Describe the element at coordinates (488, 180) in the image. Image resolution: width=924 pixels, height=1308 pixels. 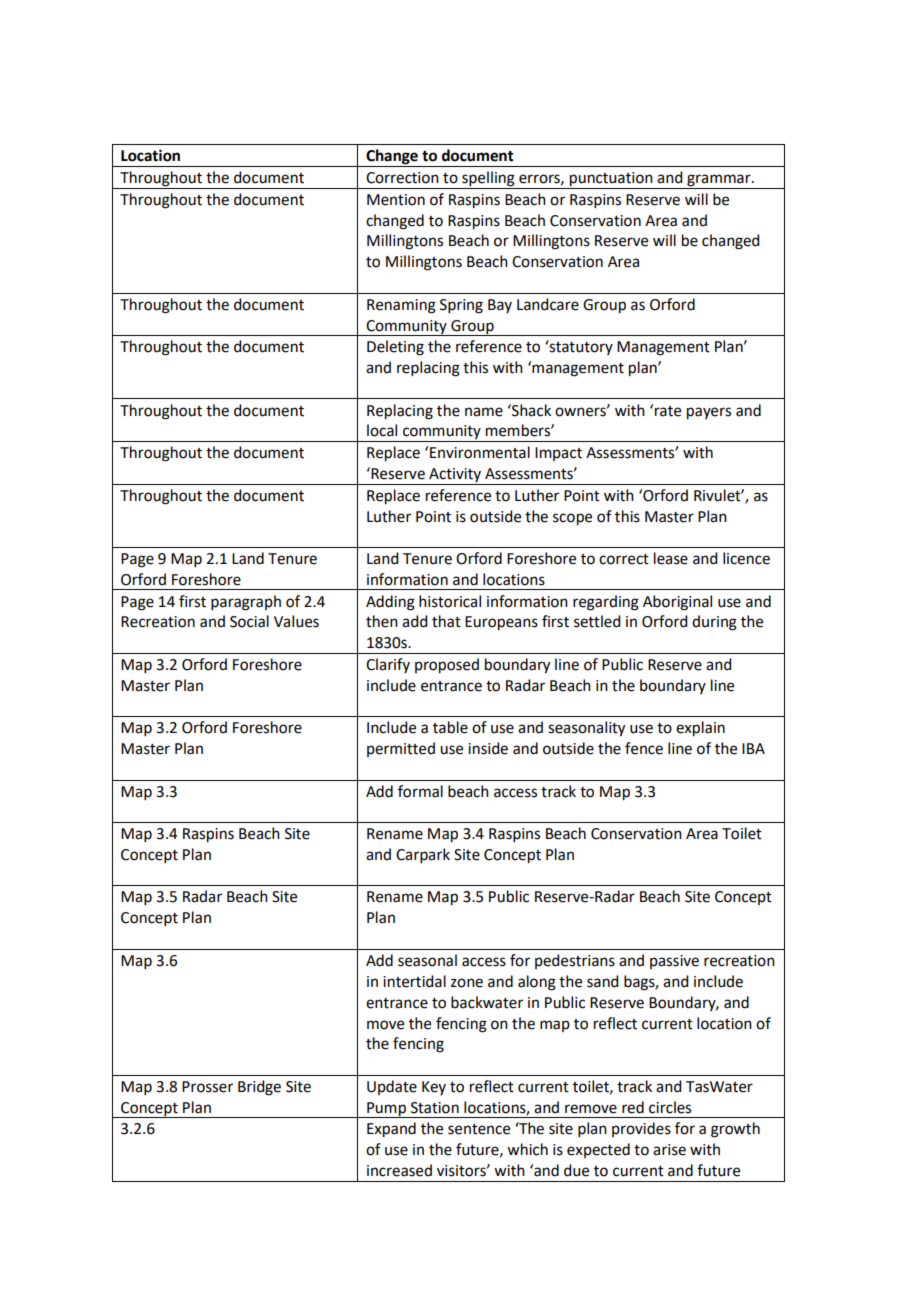
I see `spelling` at that location.
